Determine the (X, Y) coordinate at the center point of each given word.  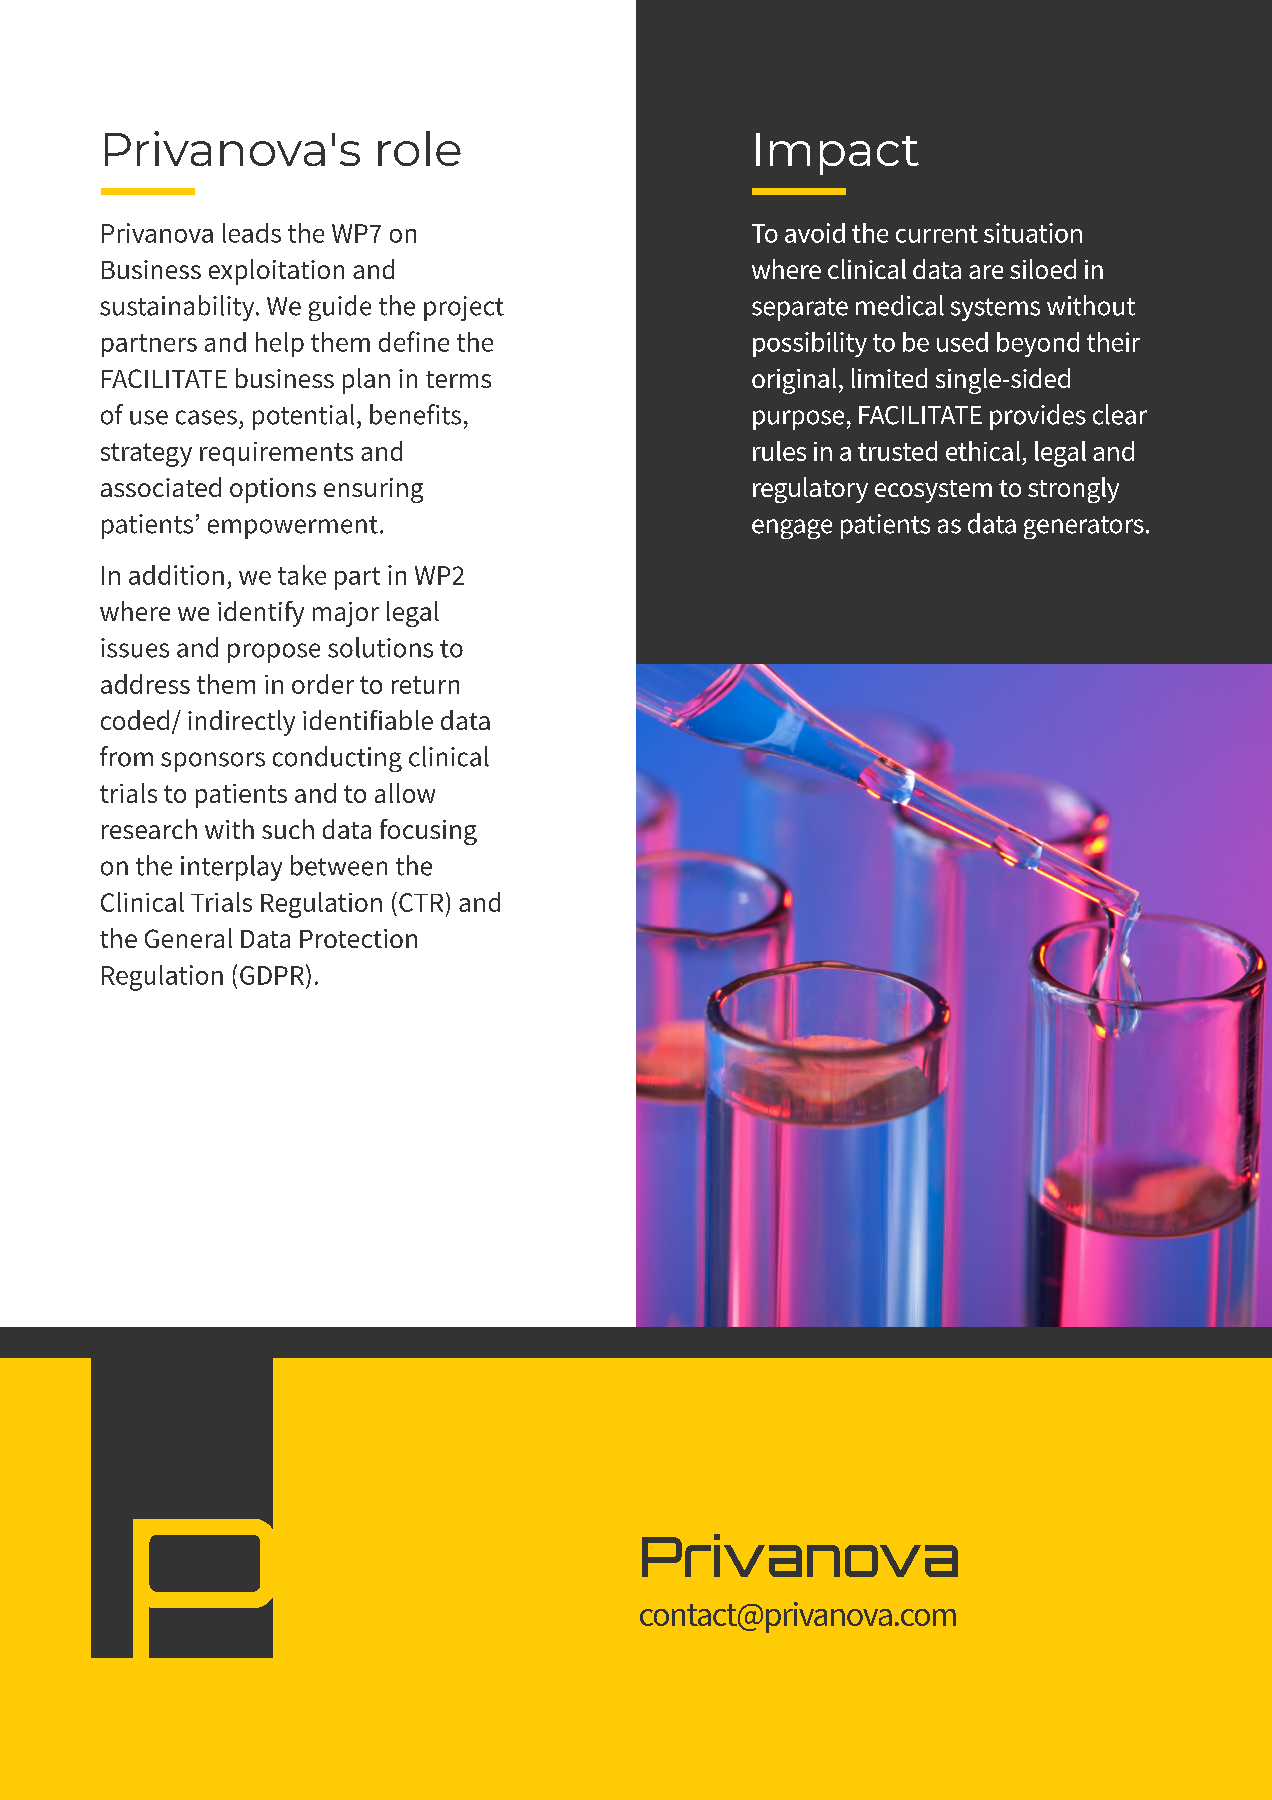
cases (206, 417)
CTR (421, 902)
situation (1033, 233)
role (419, 148)
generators (1084, 527)
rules (779, 451)
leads (252, 233)
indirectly (241, 723)
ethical (983, 451)
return (425, 685)
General (188, 938)
